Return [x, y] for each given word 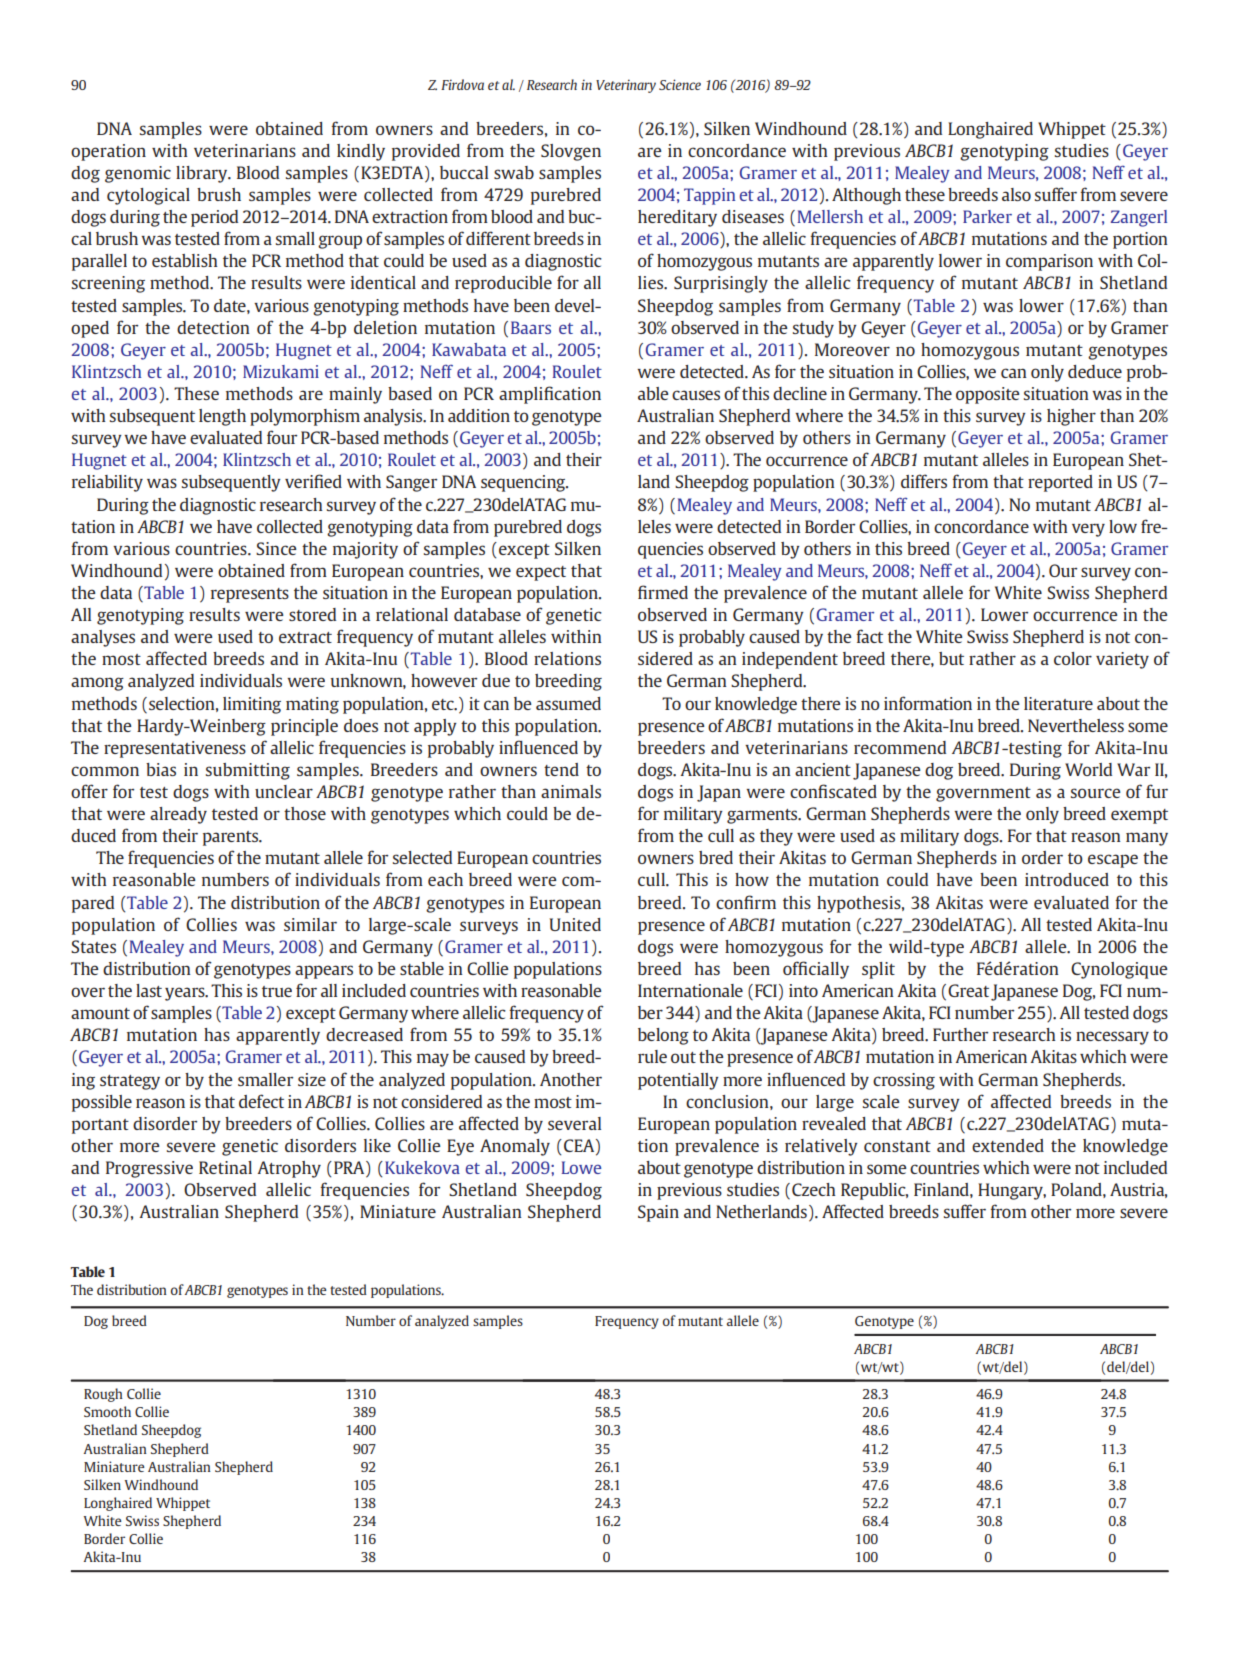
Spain [658, 1213]
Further [960, 1034]
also [1016, 194]
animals [571, 791]
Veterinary [626, 86]
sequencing [524, 483]
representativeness [175, 749]
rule [652, 1056]
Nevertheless [1076, 725]
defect [261, 1101]
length [222, 417]
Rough [103, 1395]
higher [1071, 417]
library [203, 174]
